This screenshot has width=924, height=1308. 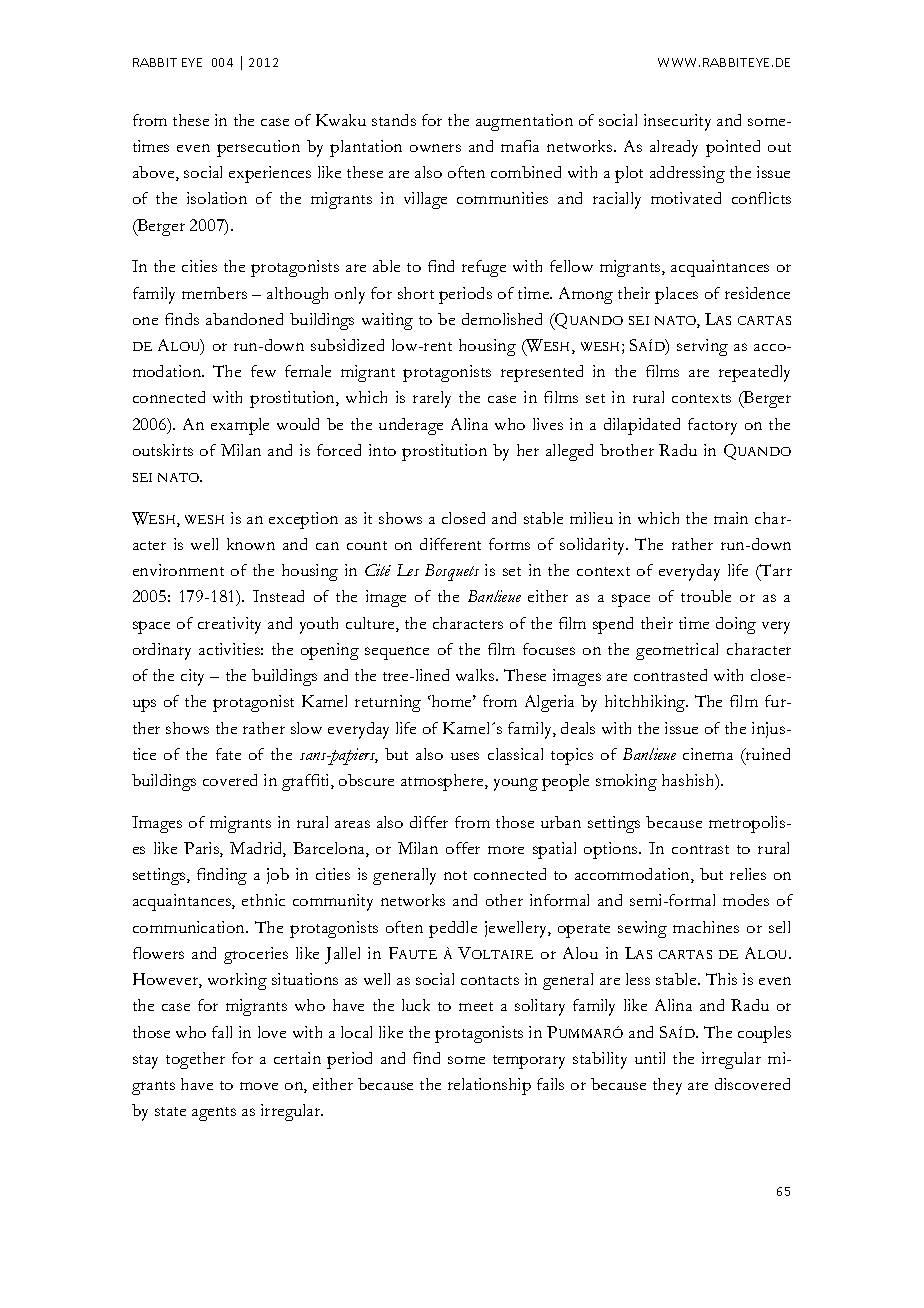 I want to click on ruined, so click(x=767, y=754).
